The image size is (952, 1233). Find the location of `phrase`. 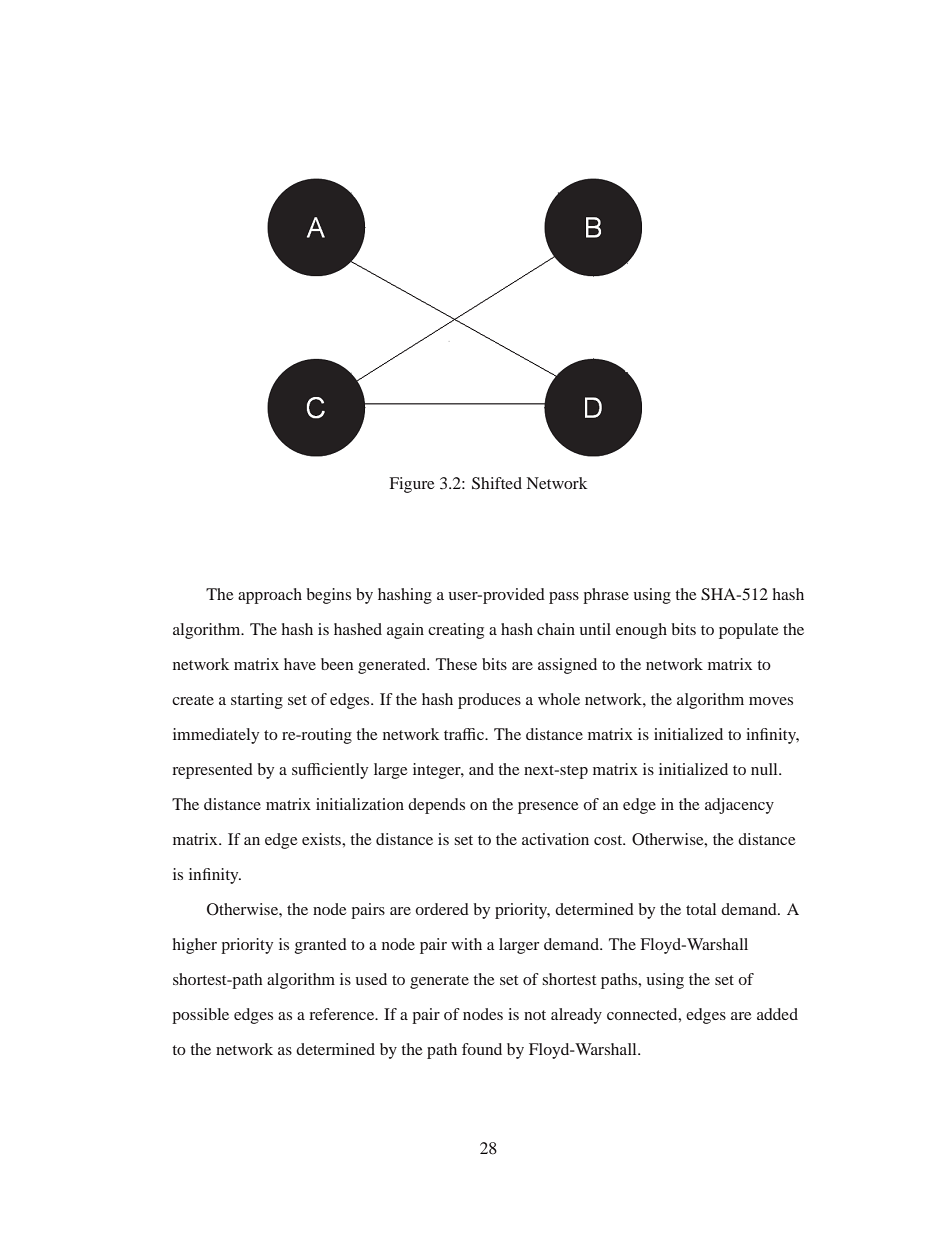

phrase is located at coordinates (606, 596).
